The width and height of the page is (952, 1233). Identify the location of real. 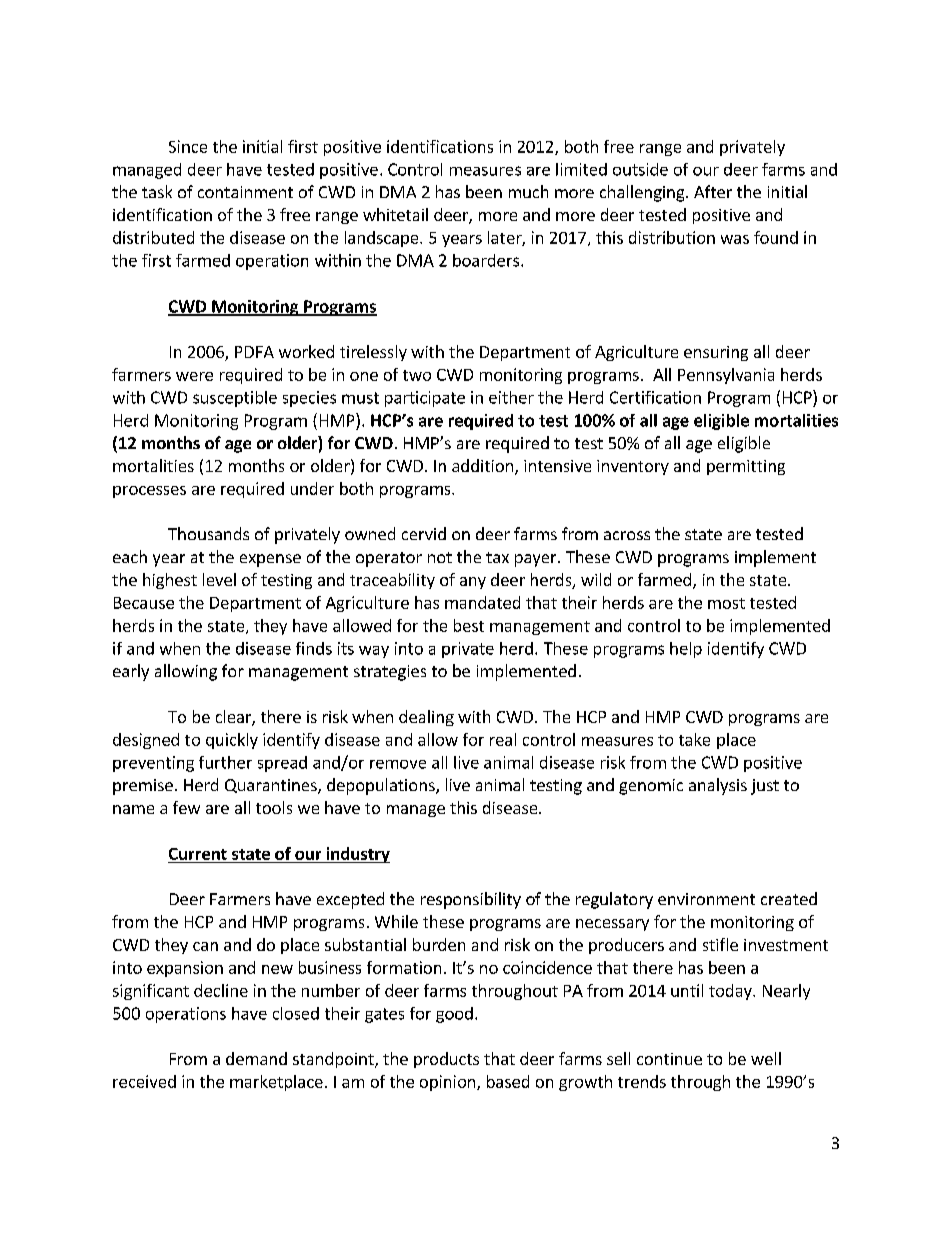
(503, 739).
